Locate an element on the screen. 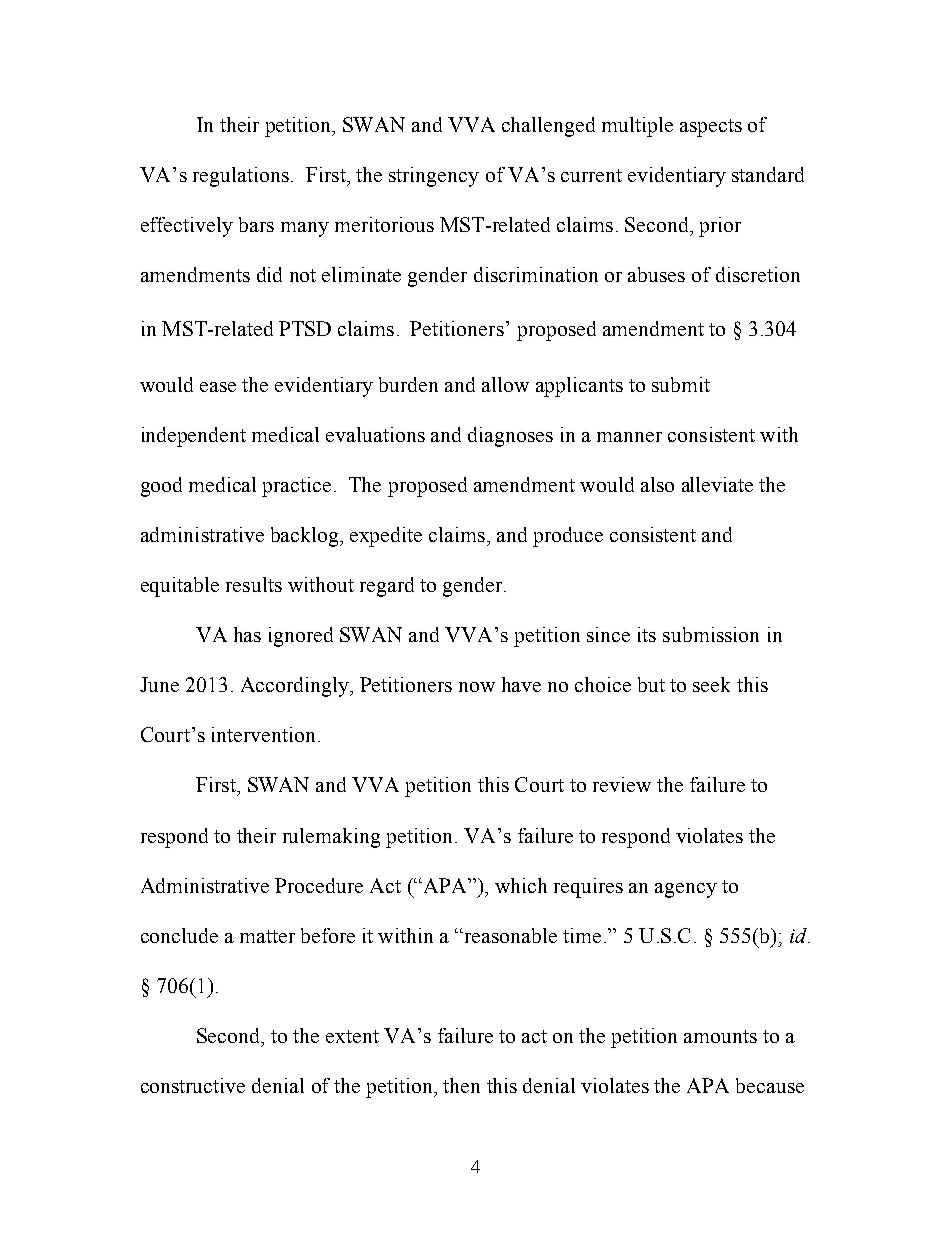 This screenshot has height=1233, width=952. which is located at coordinates (521, 885).
